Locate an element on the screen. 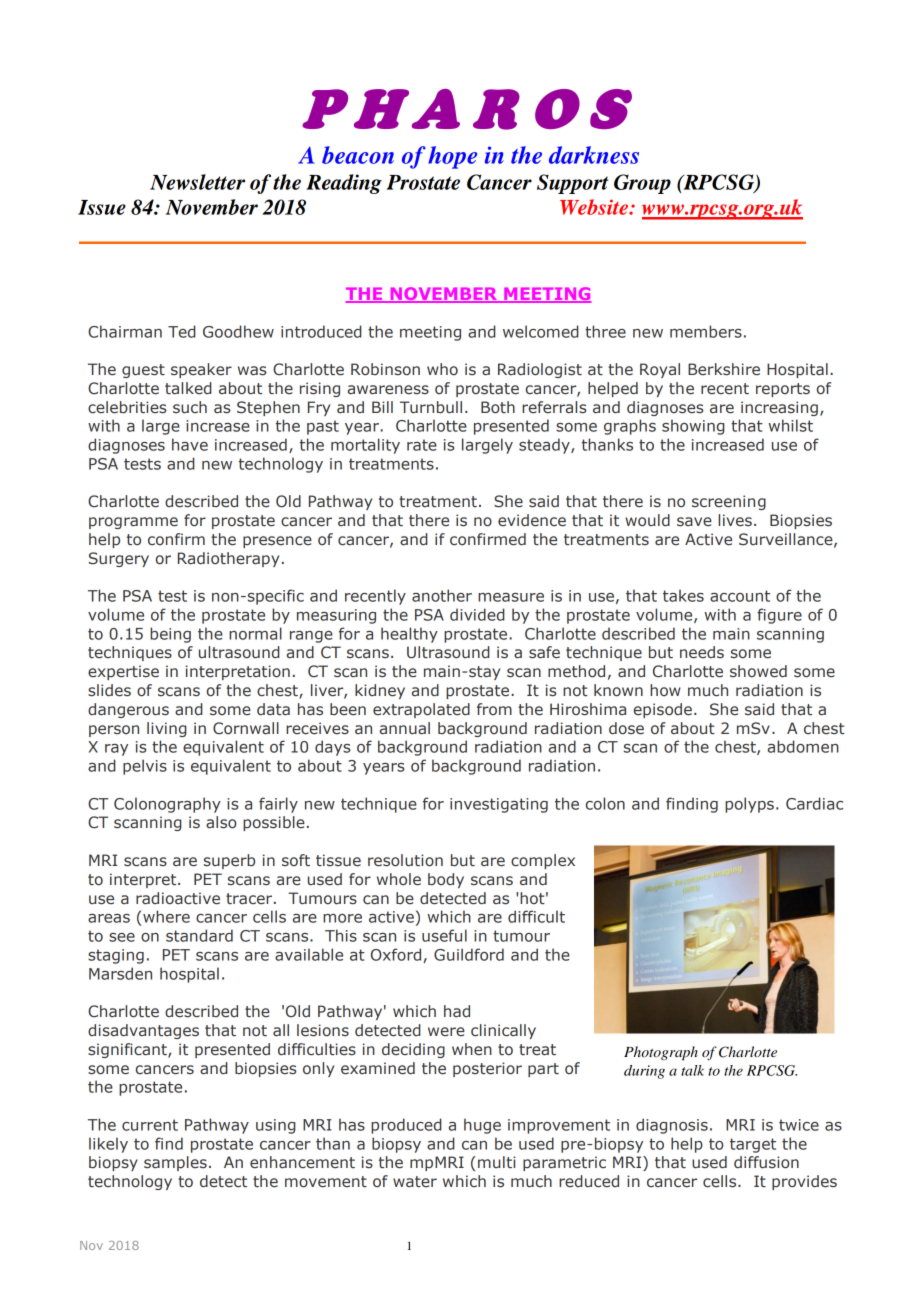  hope is located at coordinates (452, 157).
